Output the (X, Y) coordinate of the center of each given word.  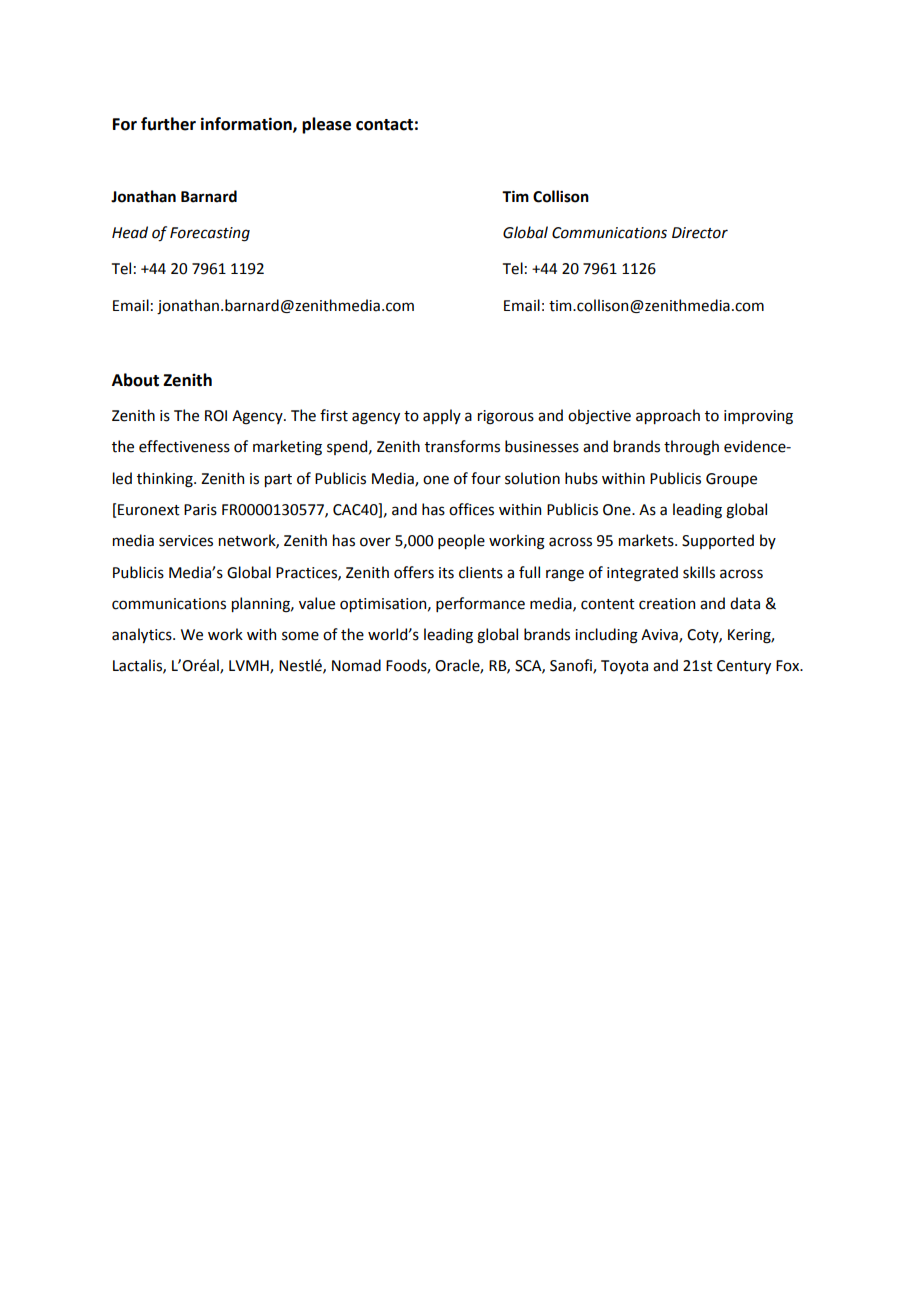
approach (668, 416)
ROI (216, 416)
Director (700, 233)
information (247, 124)
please (326, 125)
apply (442, 416)
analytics (143, 635)
